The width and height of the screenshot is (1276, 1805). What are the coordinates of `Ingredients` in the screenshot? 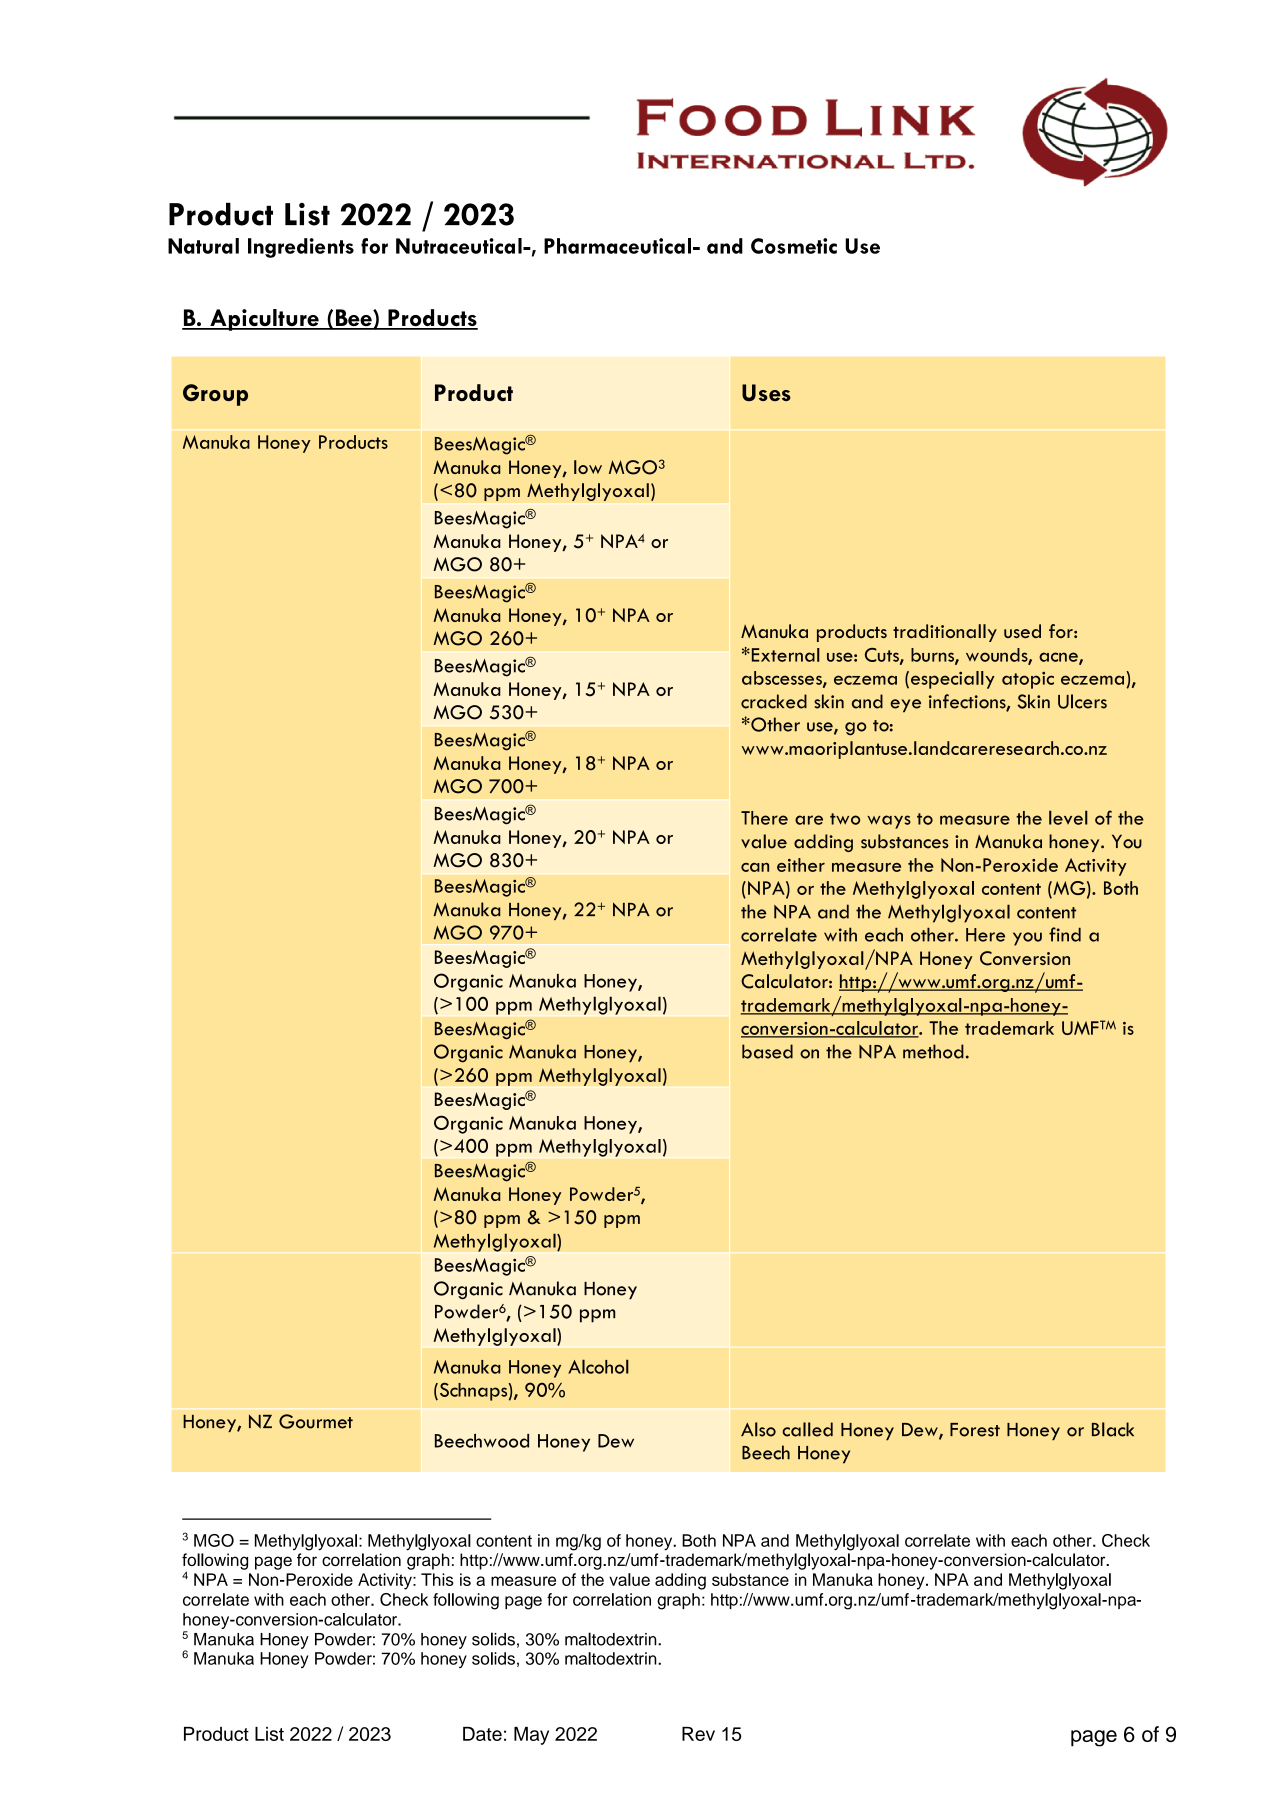 It's located at (301, 248).
